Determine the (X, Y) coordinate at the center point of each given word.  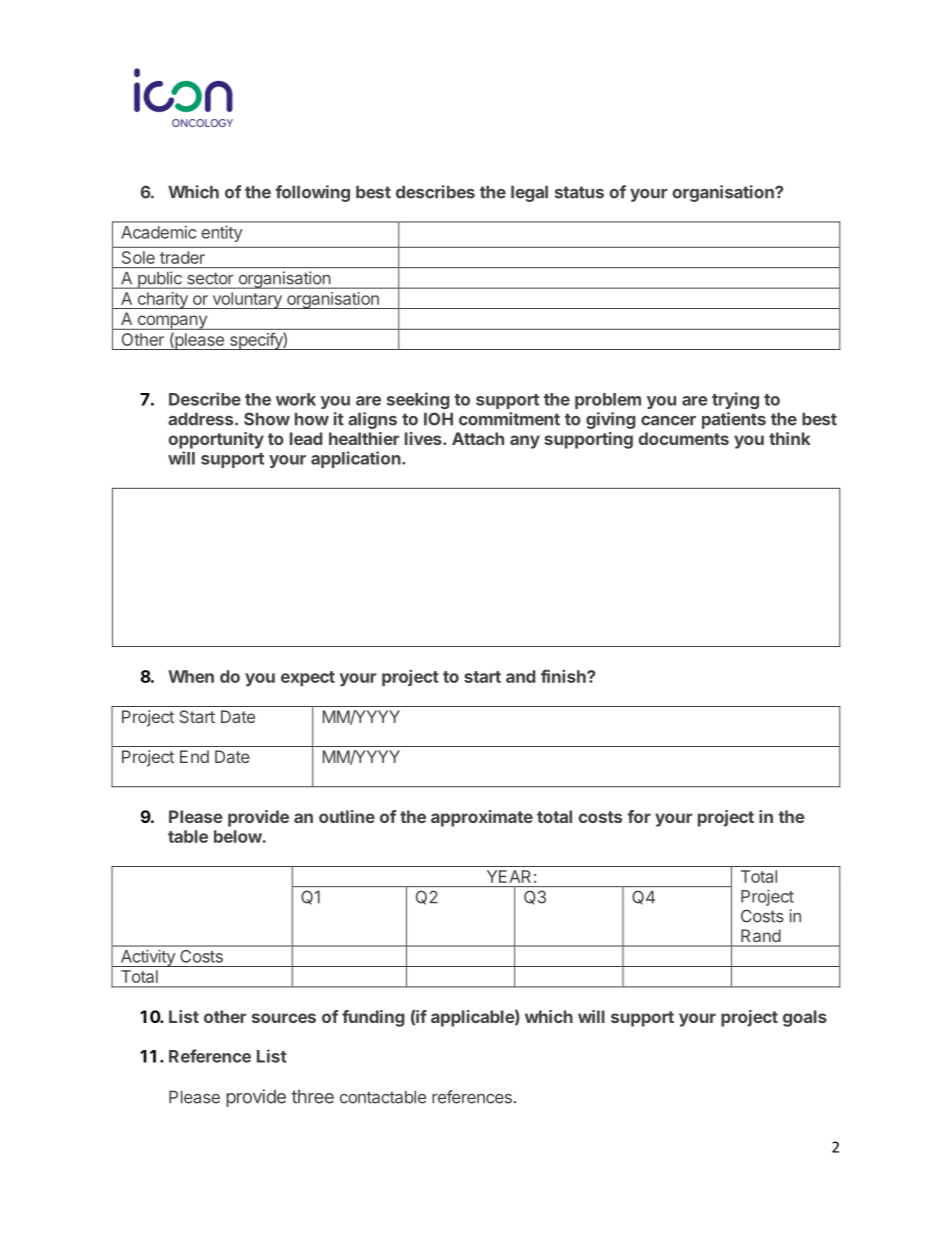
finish (564, 676)
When (191, 676)
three (312, 1096)
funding (373, 1018)
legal (529, 194)
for (639, 816)
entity (222, 234)
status (579, 192)
